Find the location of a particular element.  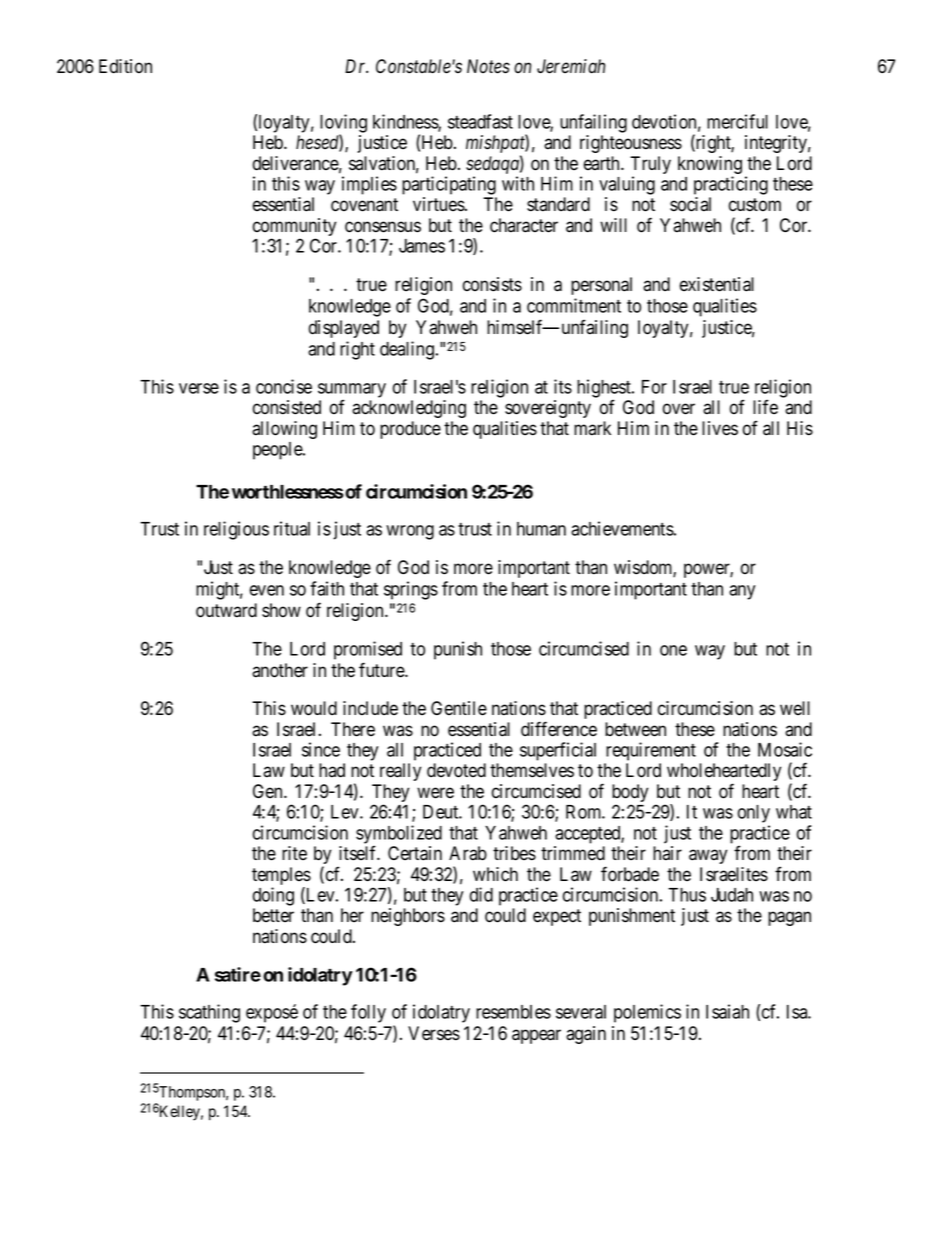

Arab is located at coordinates (468, 853).
